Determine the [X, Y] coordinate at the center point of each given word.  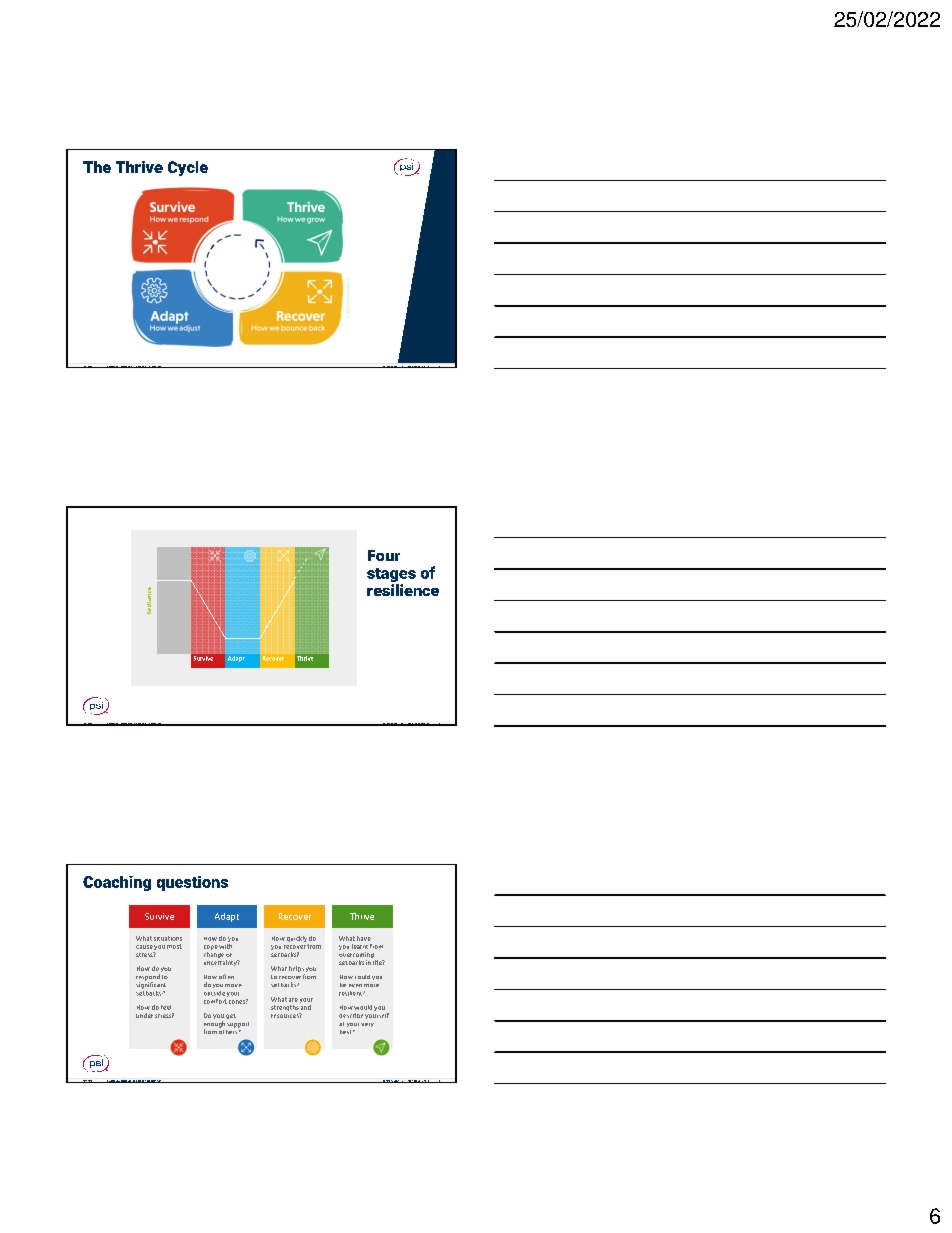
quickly [297, 939]
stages [391, 576]
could [362, 977]
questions [192, 883]
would [363, 1007]
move [233, 985]
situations [168, 938]
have [364, 938]
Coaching [117, 883]
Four [384, 555]
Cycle [188, 168]
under [144, 1015]
